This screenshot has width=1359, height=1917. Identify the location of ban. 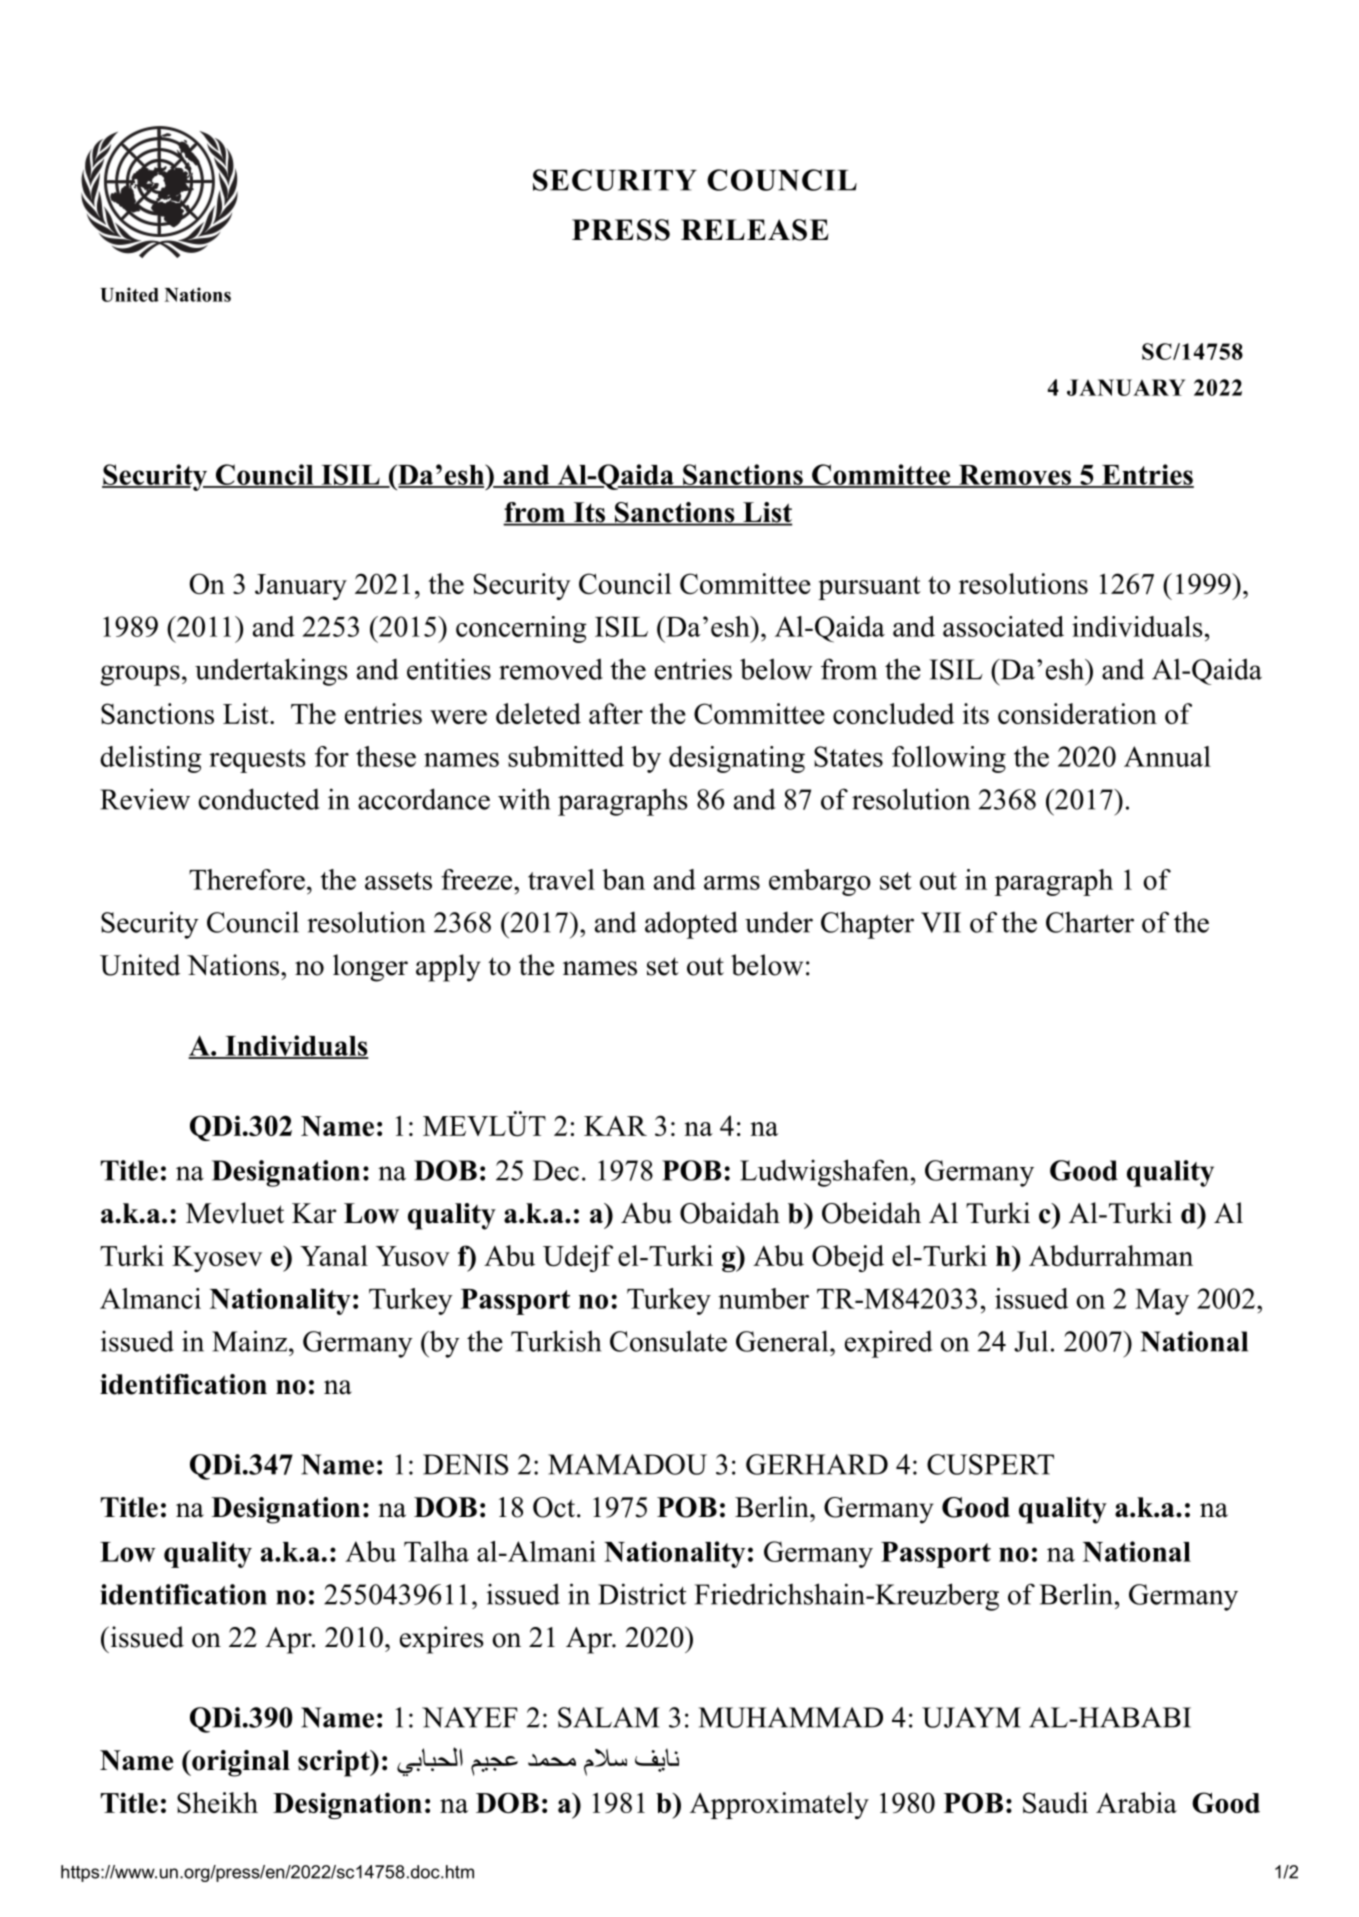
(623, 879).
